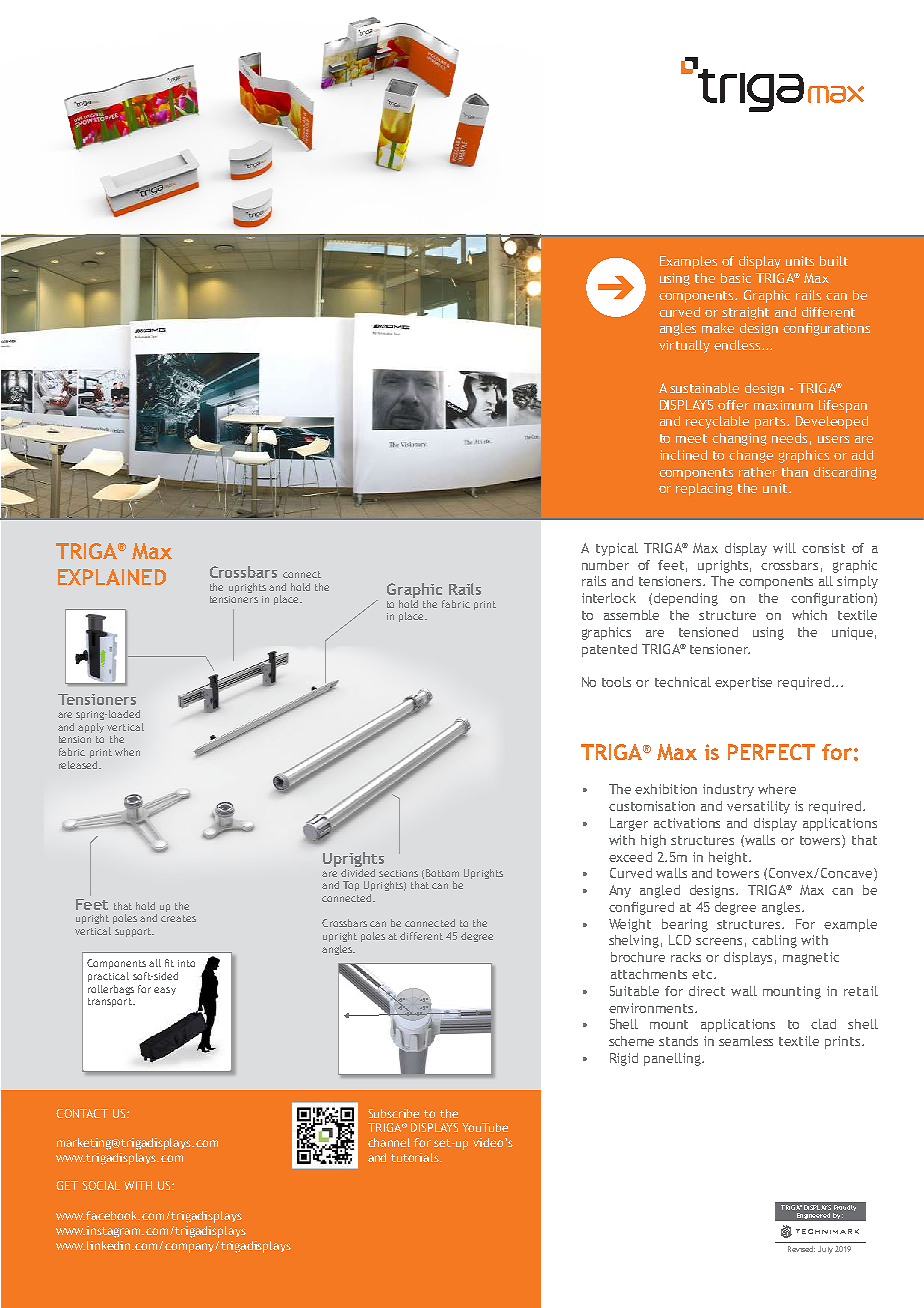 Image resolution: width=924 pixels, height=1308 pixels. What do you see at coordinates (101, 1185) in the screenshot?
I see `SOCIAL` at bounding box center [101, 1185].
